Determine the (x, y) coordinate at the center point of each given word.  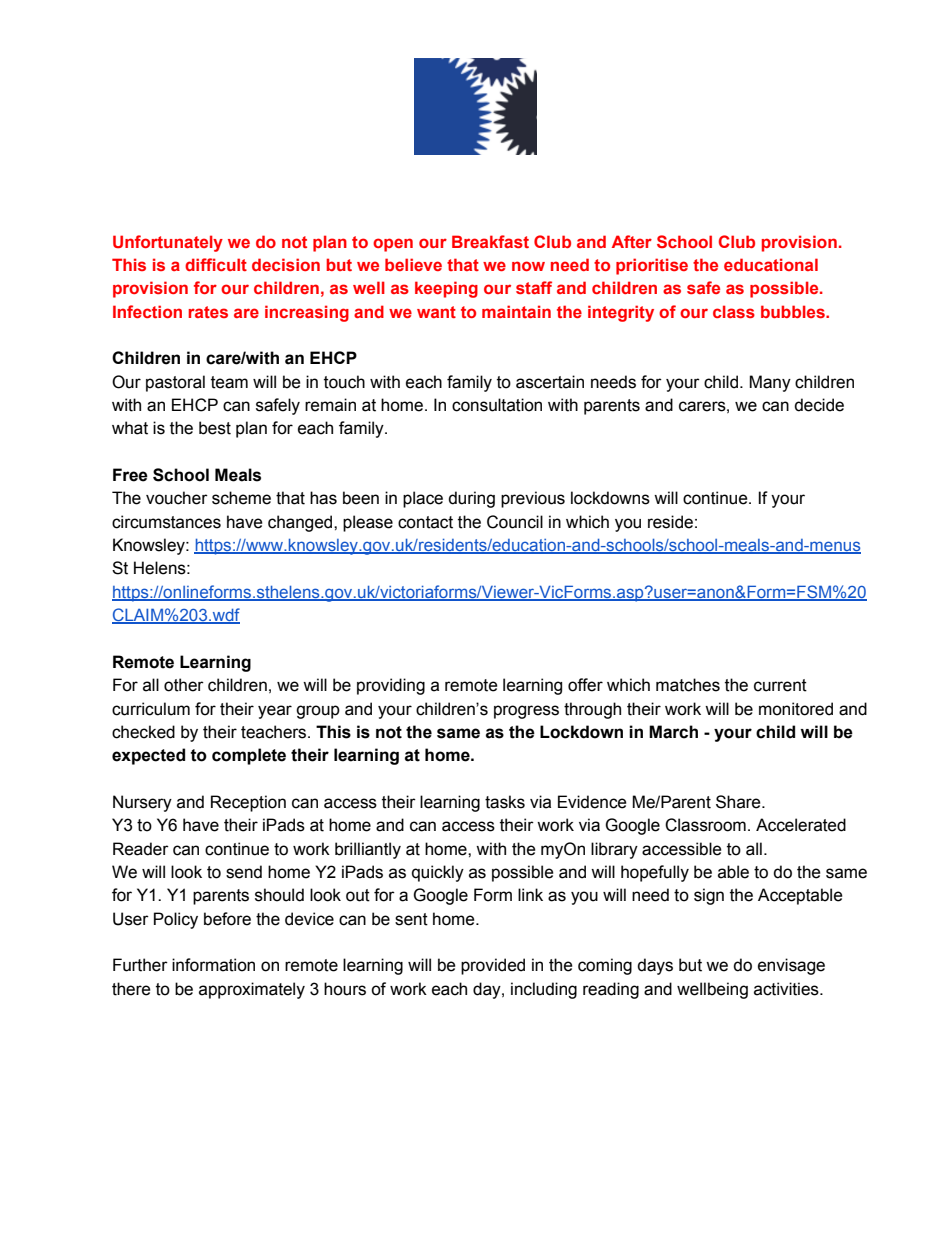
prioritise (652, 266)
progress (526, 712)
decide (819, 405)
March (673, 732)
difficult (216, 264)
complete (249, 756)
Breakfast (490, 241)
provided (493, 966)
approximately (252, 990)
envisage (791, 966)
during (471, 499)
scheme (241, 498)
